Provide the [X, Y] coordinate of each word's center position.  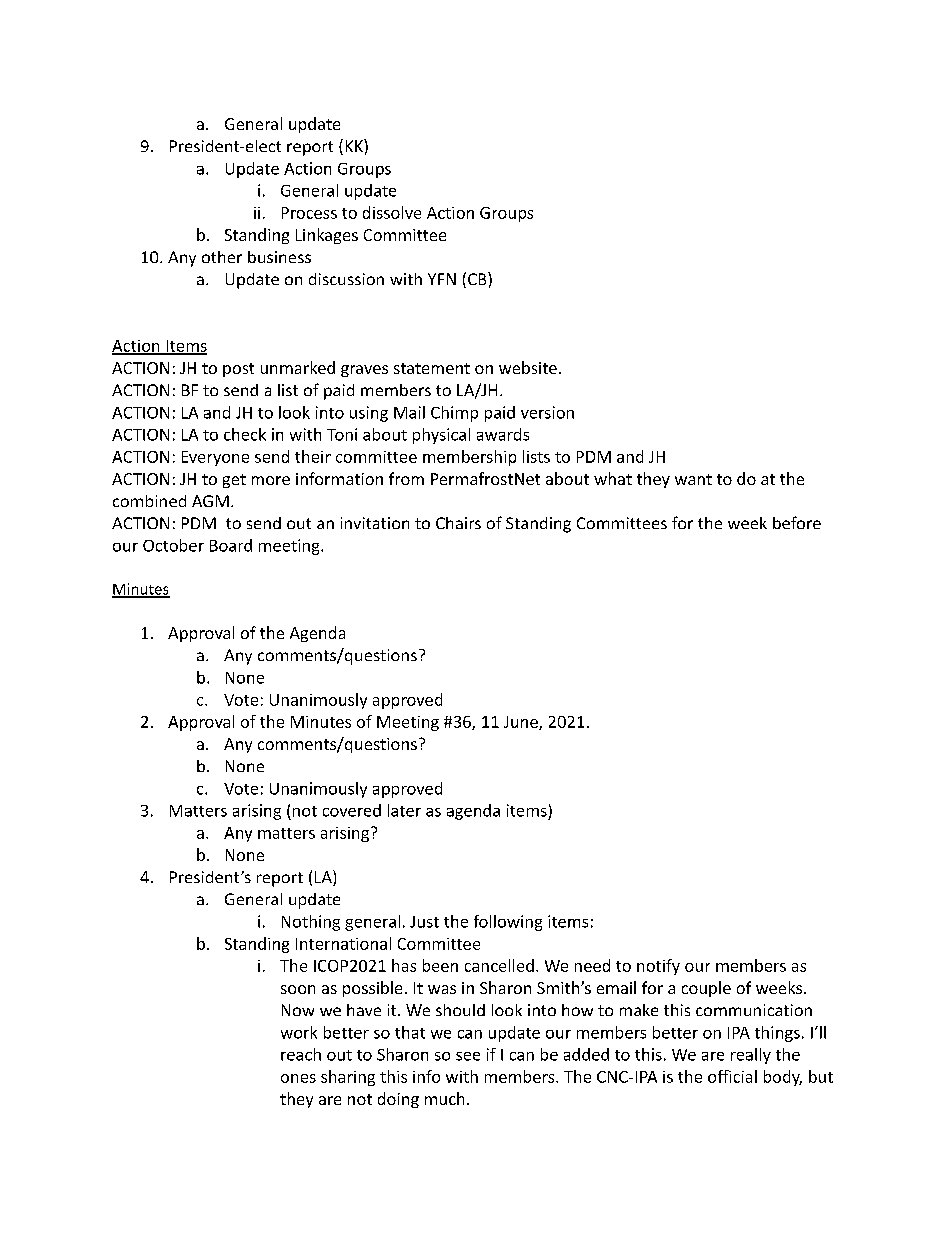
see [468, 1056]
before [797, 522]
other [222, 257]
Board [231, 545]
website [528, 367]
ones [298, 1078]
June [522, 723]
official [732, 1076]
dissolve [392, 212]
